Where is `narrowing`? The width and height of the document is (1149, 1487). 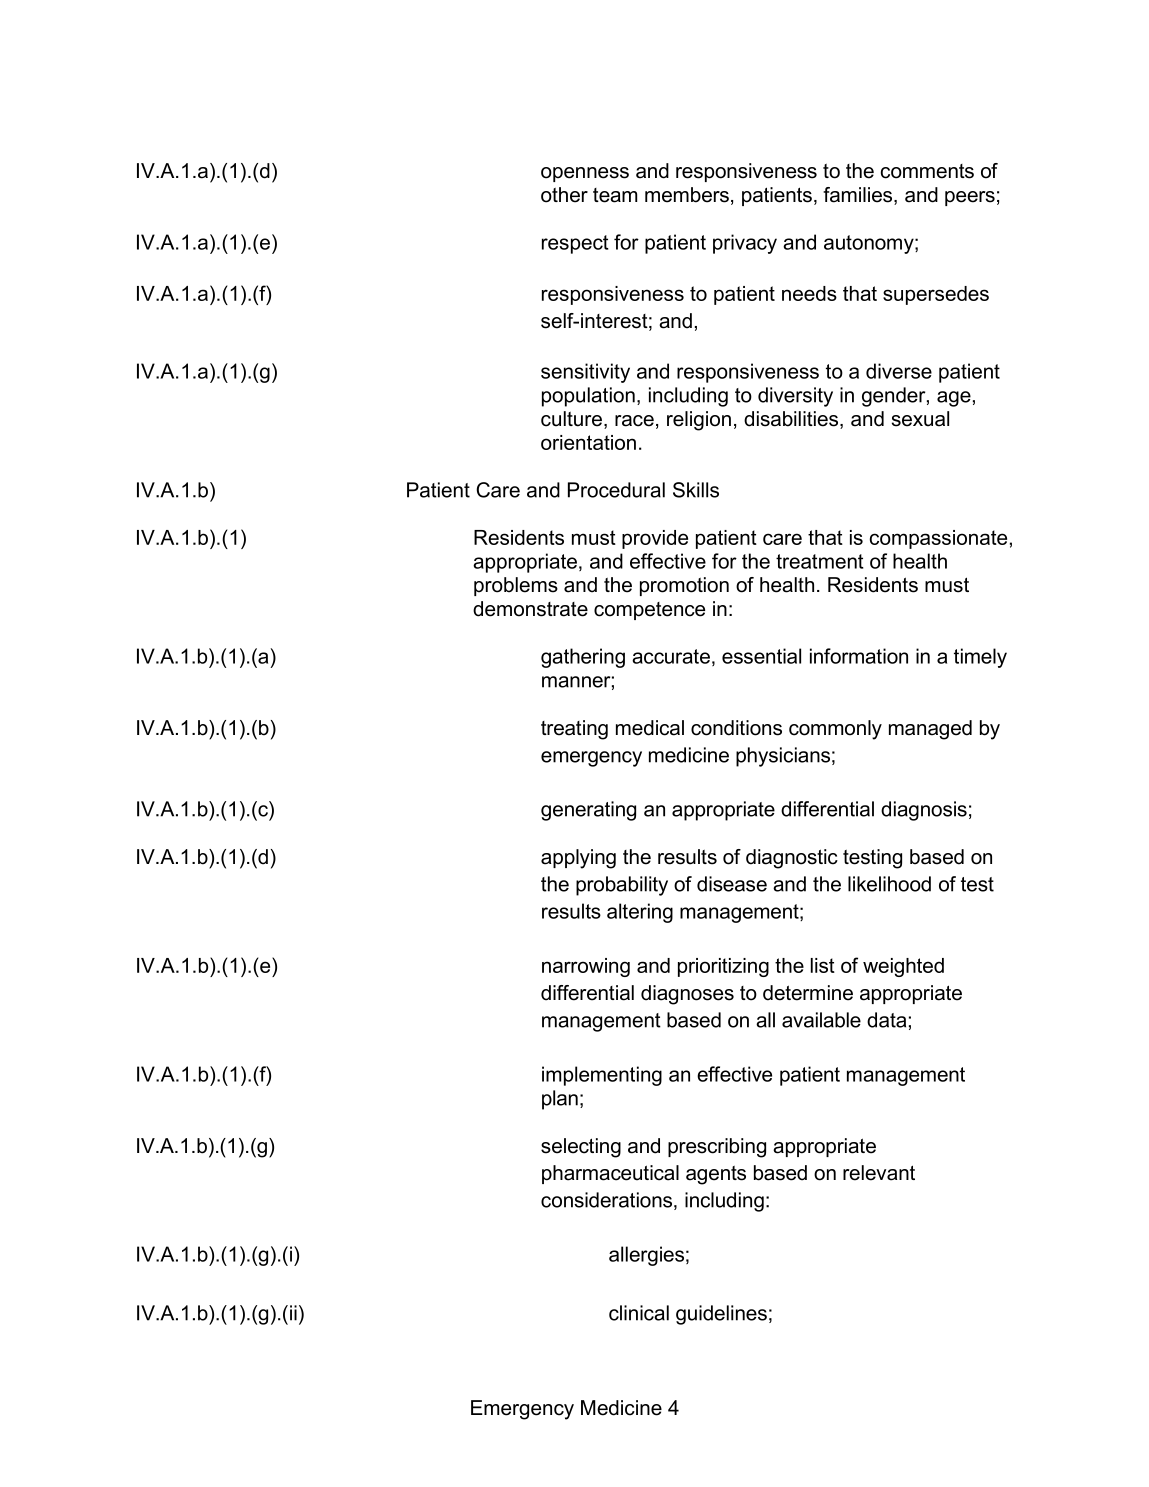 narrowing is located at coordinates (586, 967).
